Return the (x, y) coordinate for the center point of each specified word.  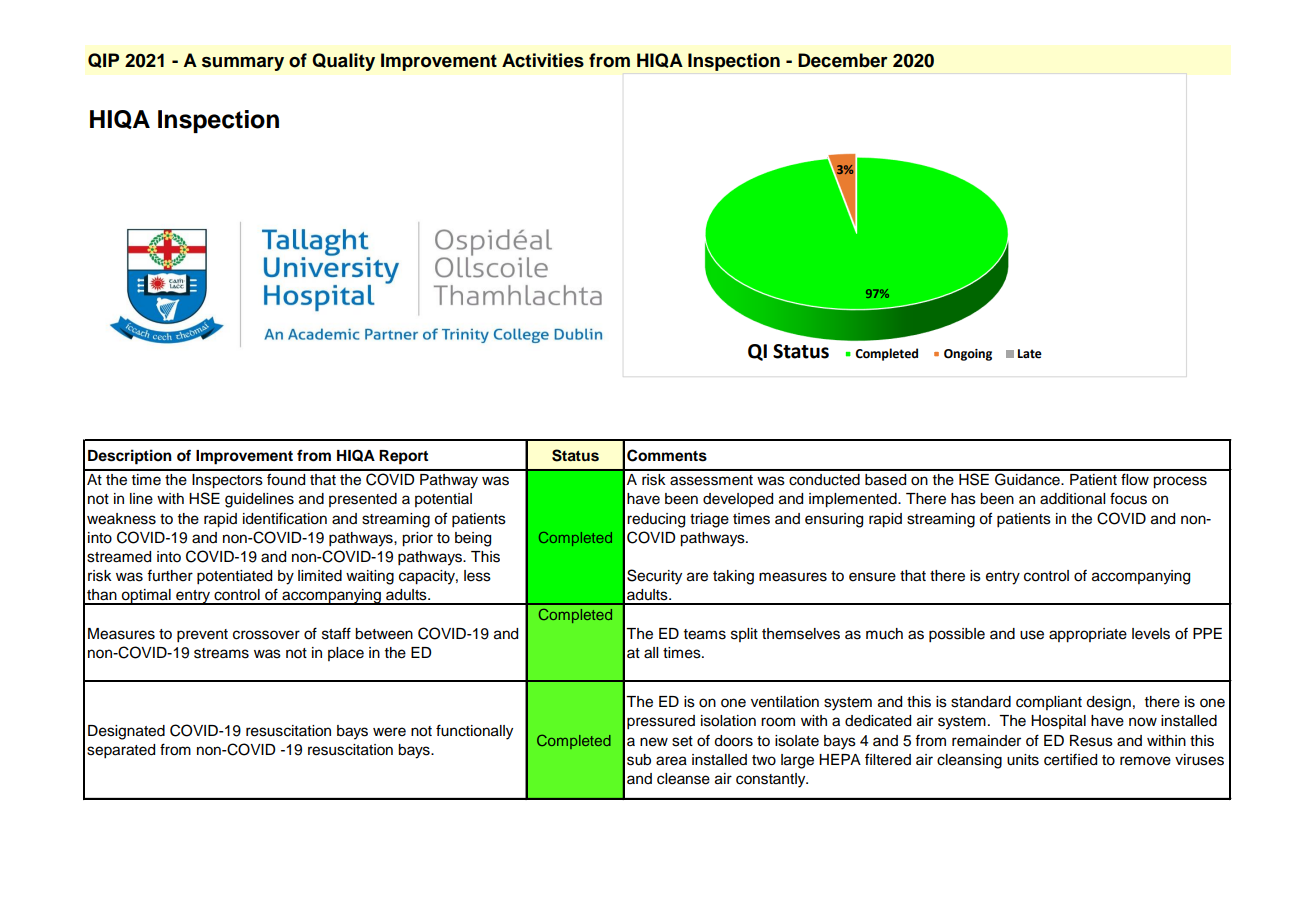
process (1180, 482)
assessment (711, 480)
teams (705, 634)
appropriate (1088, 635)
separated (121, 751)
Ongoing (968, 355)
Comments (667, 455)
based (885, 480)
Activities (543, 60)
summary (243, 64)
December (843, 60)
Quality (343, 62)
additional (1072, 499)
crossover (266, 635)
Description (130, 457)
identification (285, 519)
